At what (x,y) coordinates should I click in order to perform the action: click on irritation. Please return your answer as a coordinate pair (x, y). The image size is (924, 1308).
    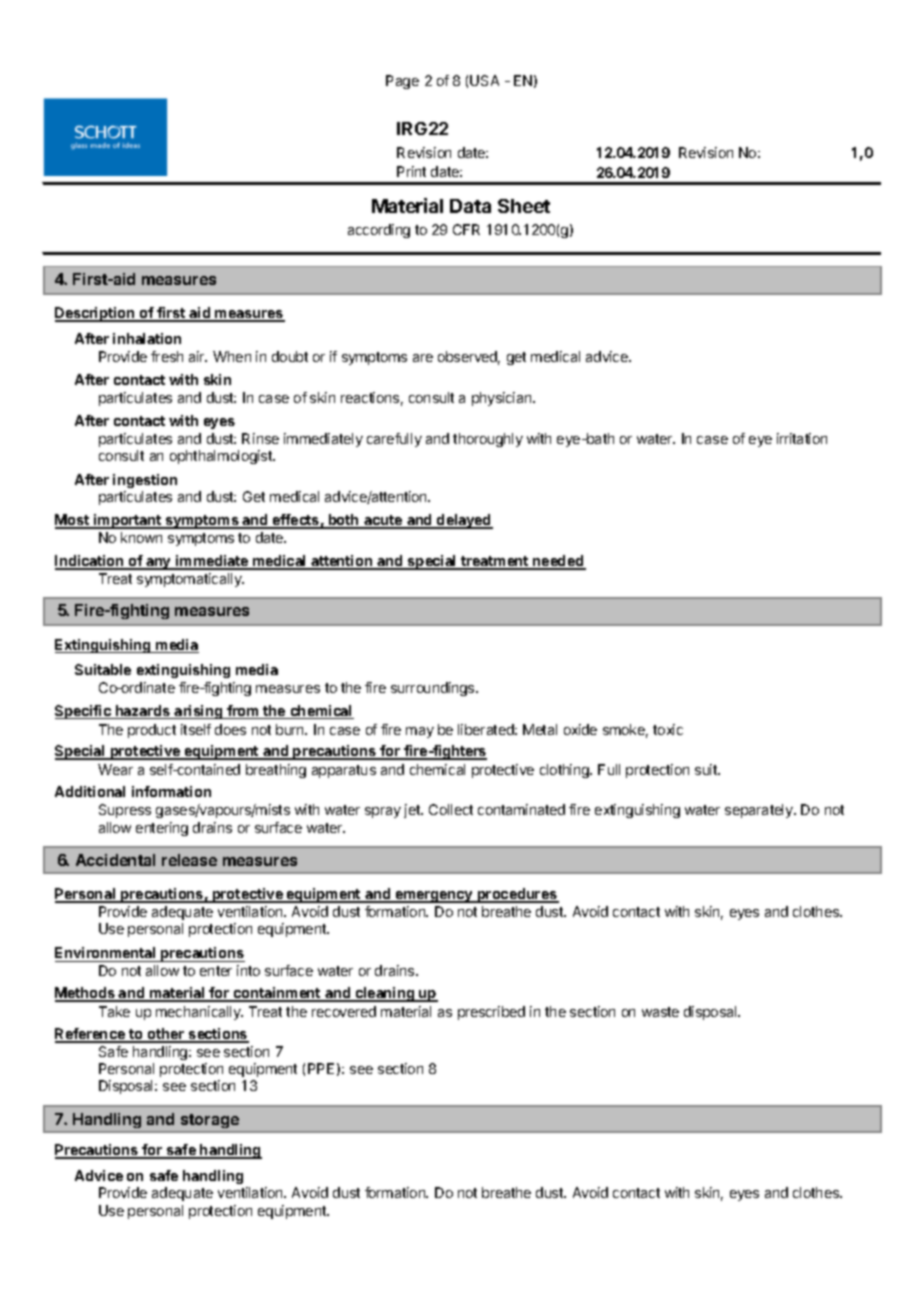
    Looking at the image, I should click on (802, 438).
